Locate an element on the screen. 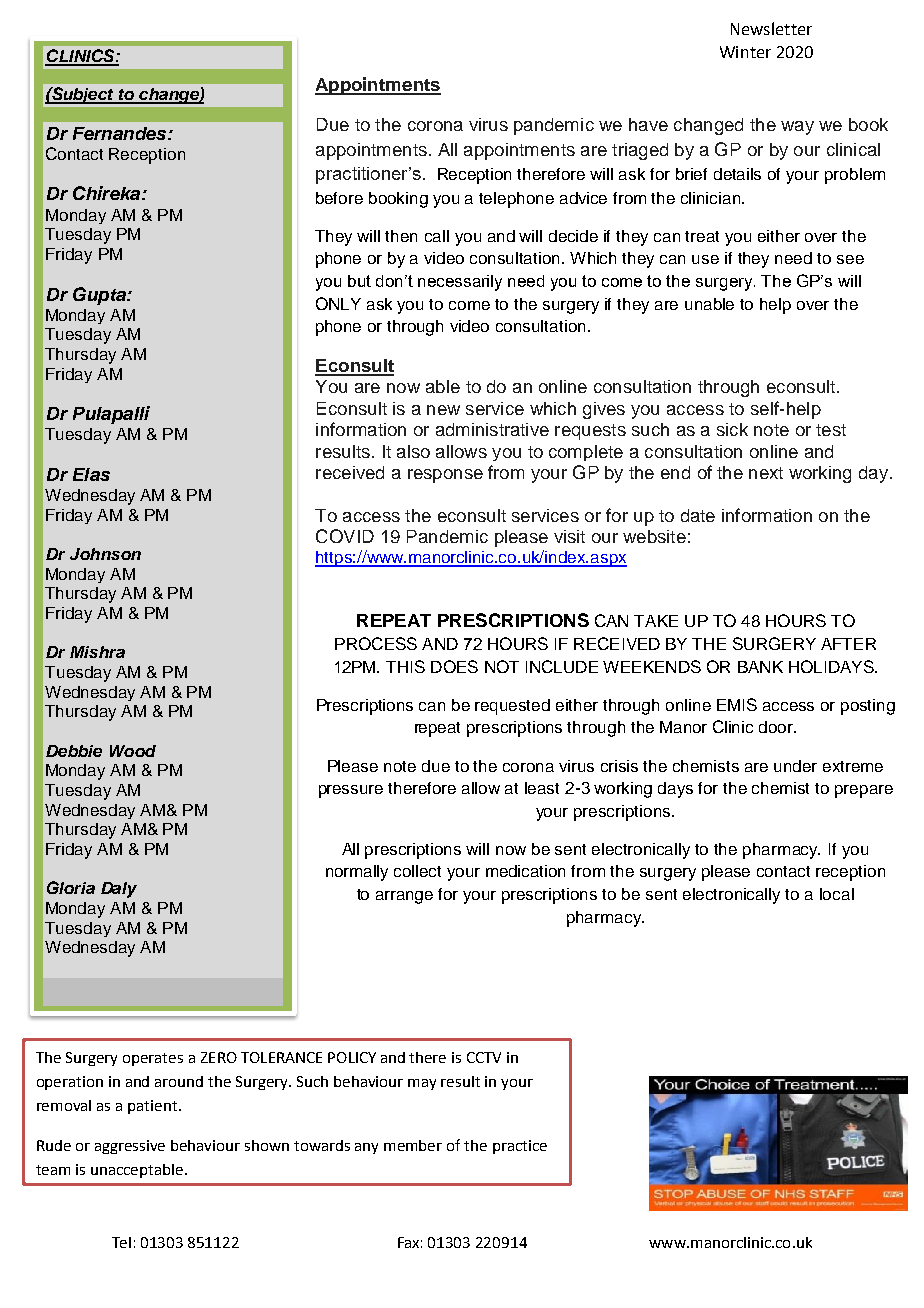 The image size is (924, 1308). Winter is located at coordinates (745, 52).
